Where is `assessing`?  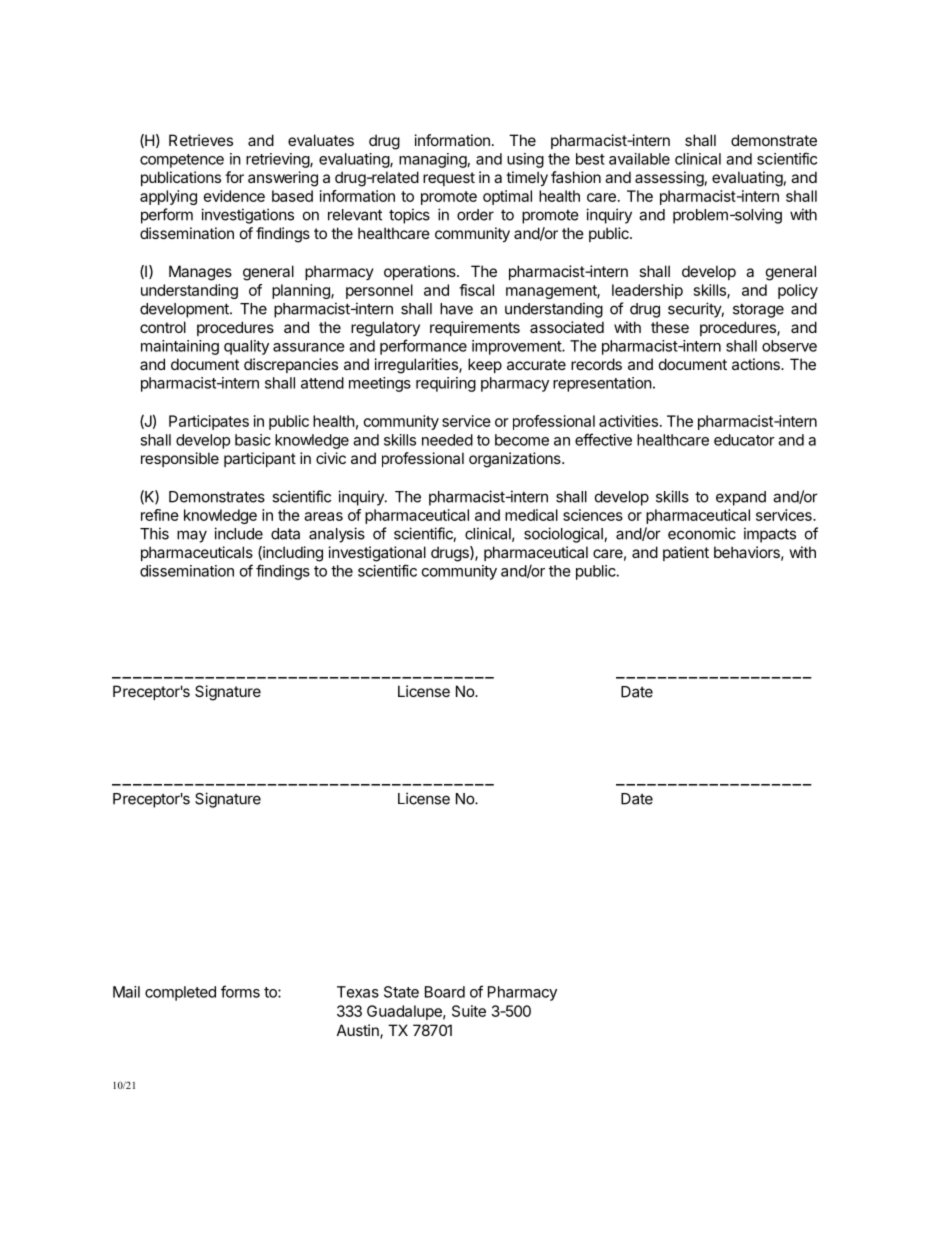 assessing is located at coordinates (669, 179).
